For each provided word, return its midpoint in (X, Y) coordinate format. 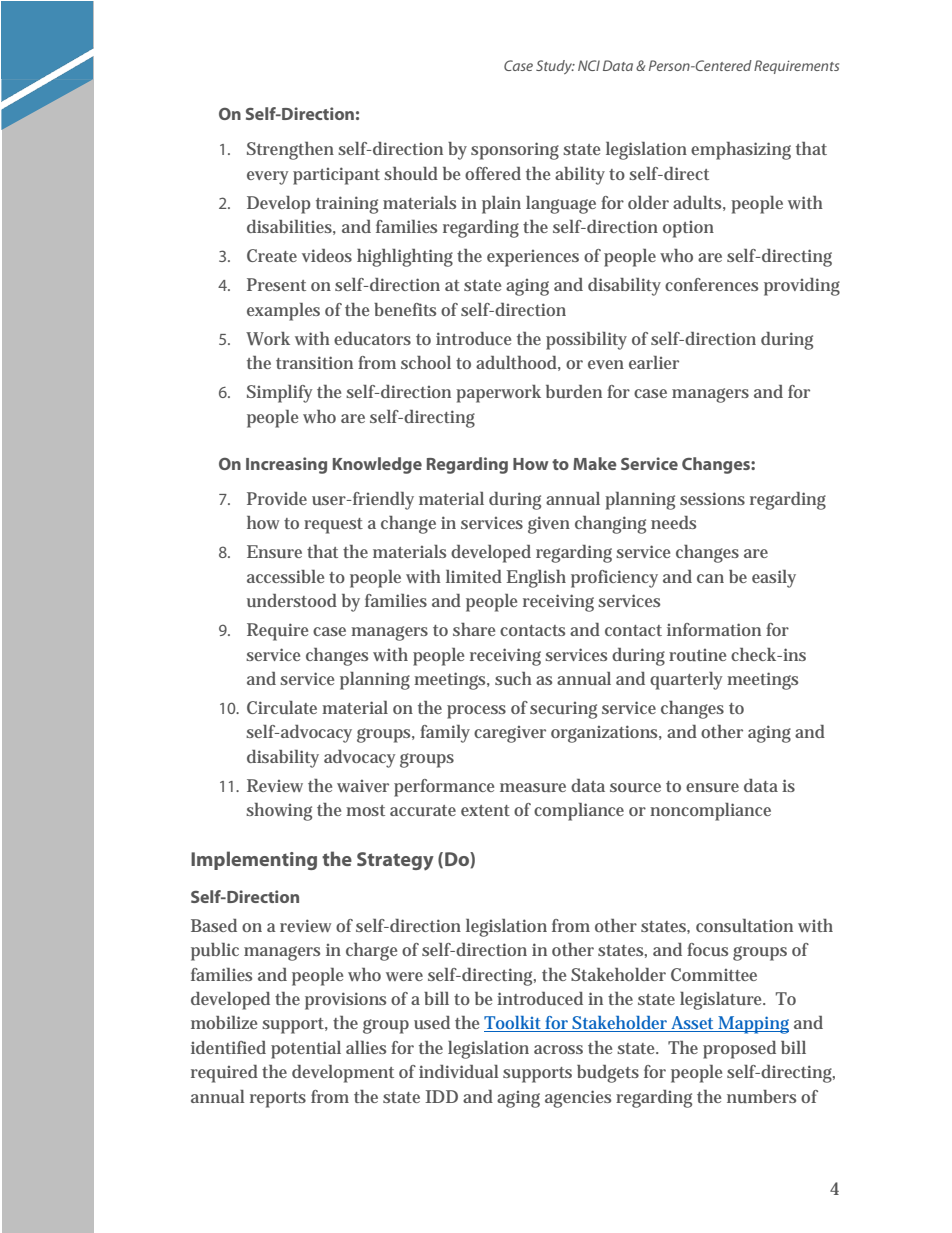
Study (555, 67)
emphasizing (741, 151)
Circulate (282, 707)
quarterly (686, 681)
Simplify (279, 394)
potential (306, 1050)
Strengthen (290, 151)
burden (574, 391)
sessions (712, 498)
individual (459, 1071)
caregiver (510, 734)
